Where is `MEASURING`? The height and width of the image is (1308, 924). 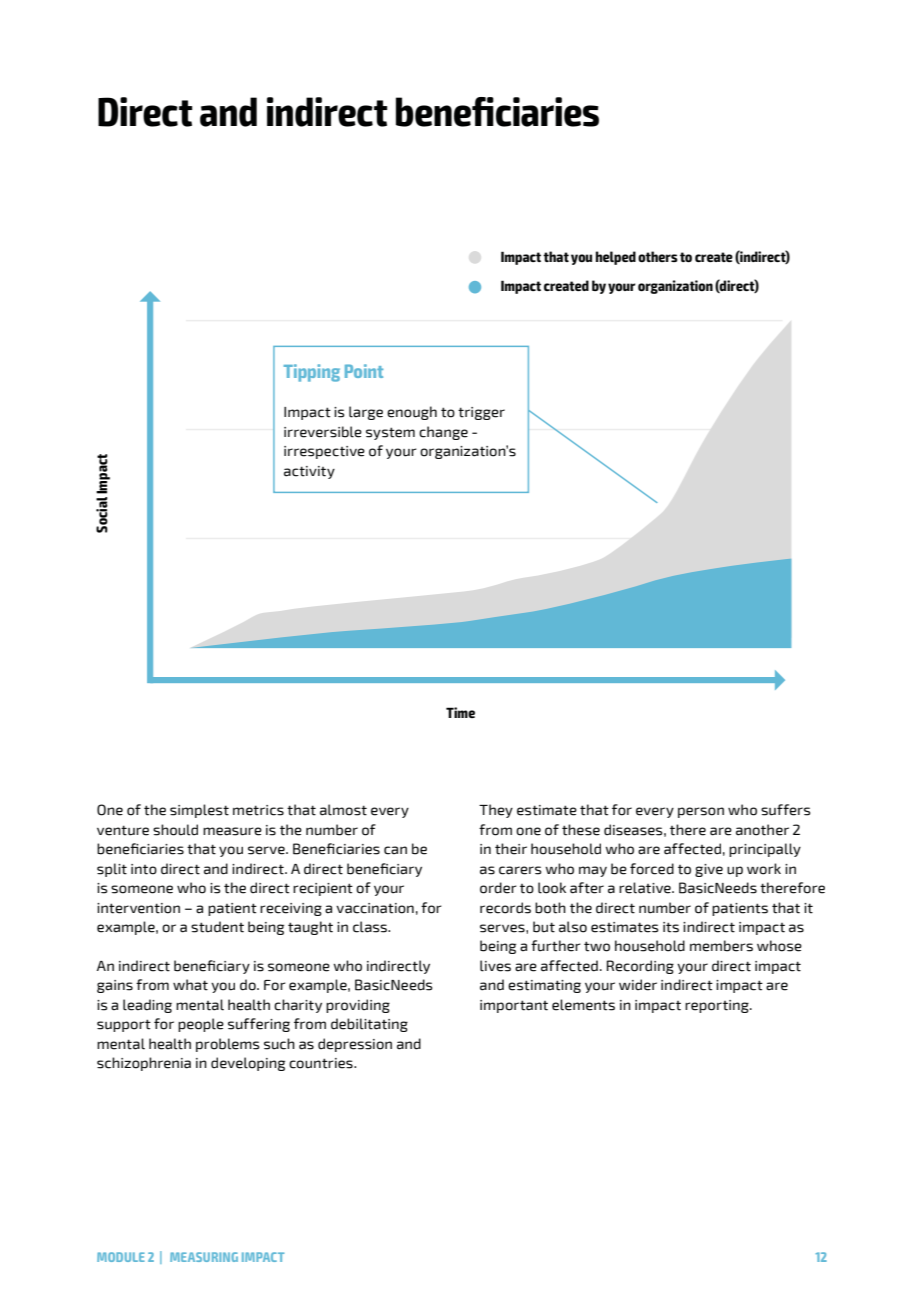 MEASURING is located at coordinates (204, 1257).
